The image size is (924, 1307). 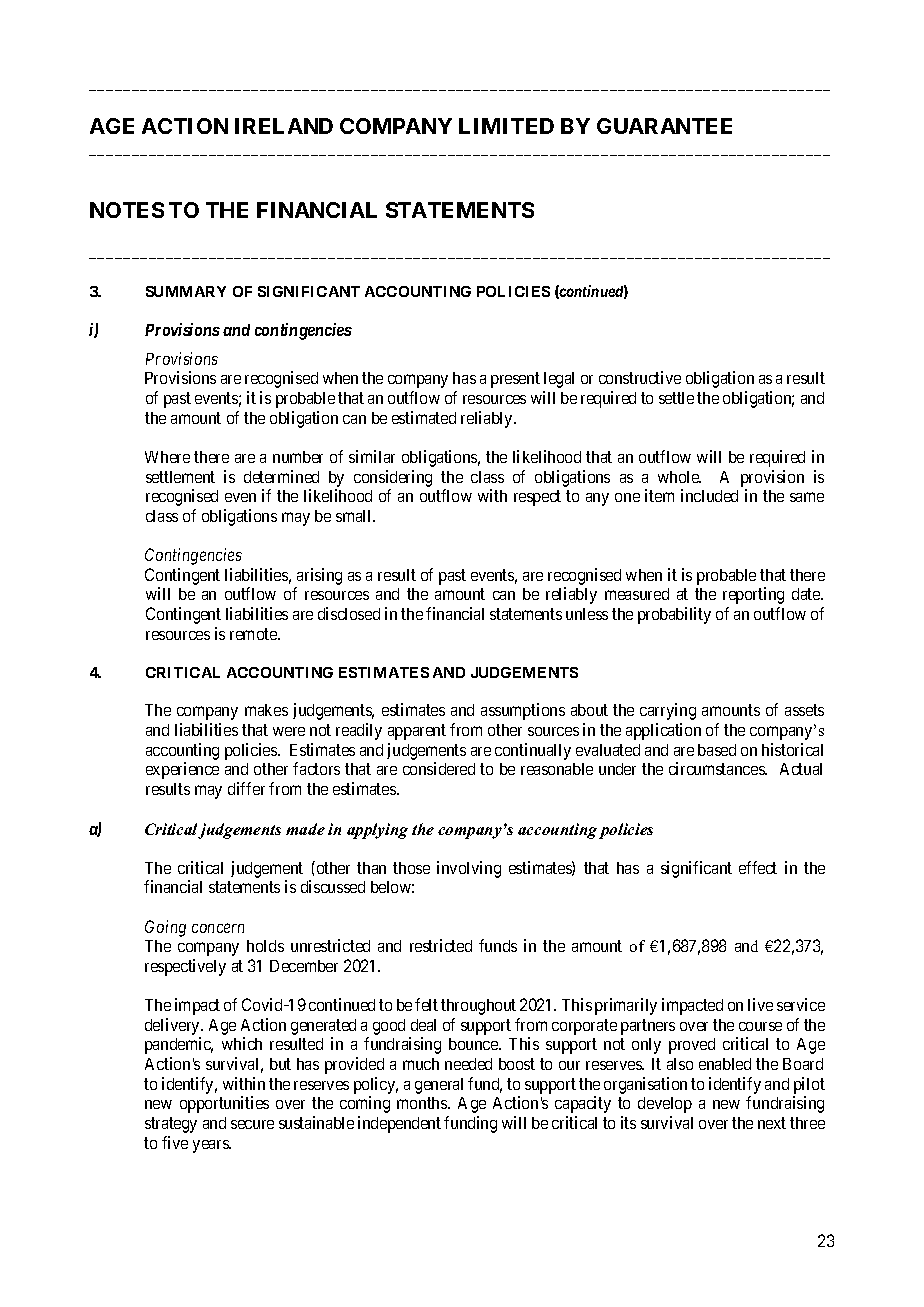 I want to click on considered, so click(x=439, y=768).
